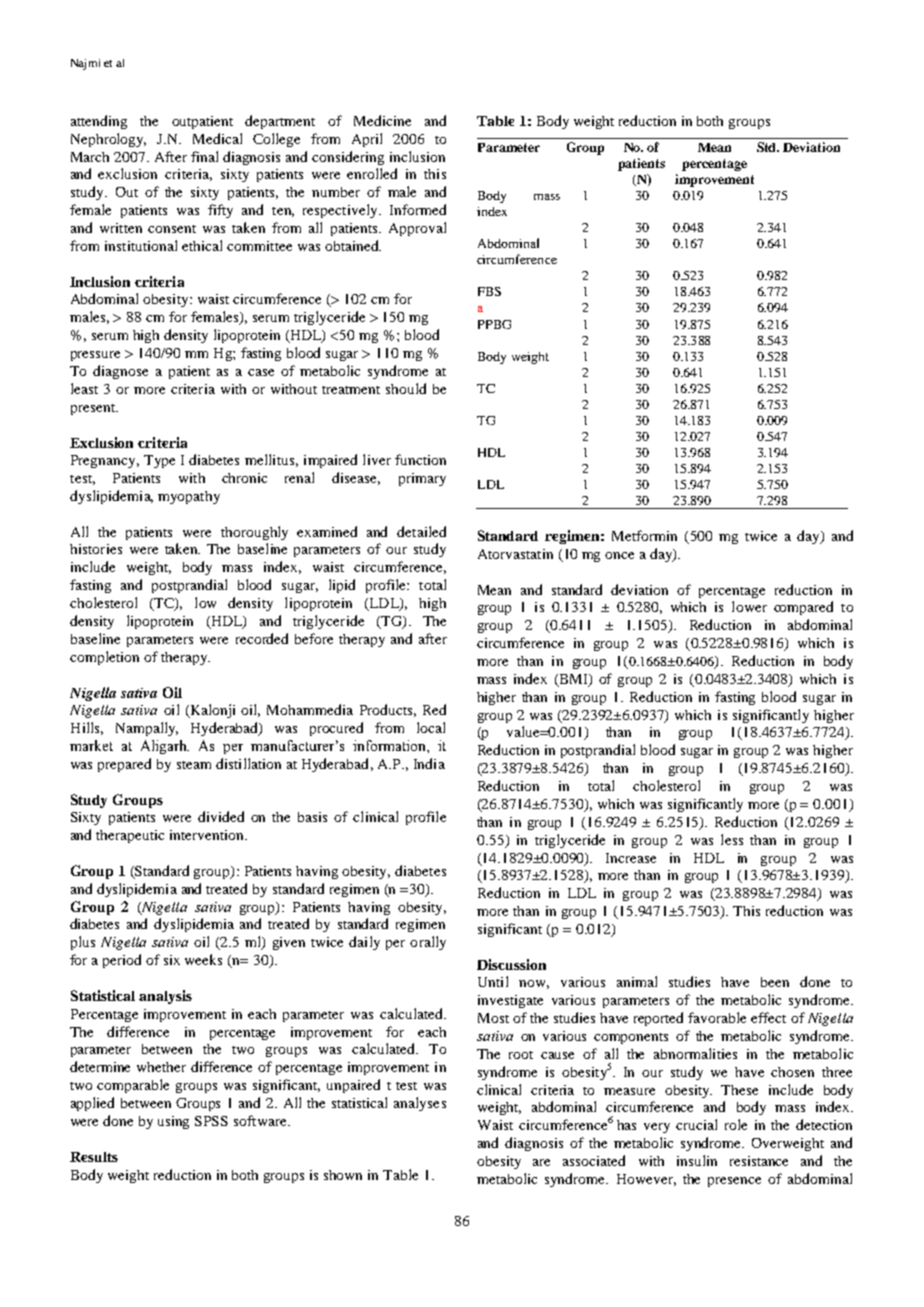  I want to click on completion, so click(104, 658).
